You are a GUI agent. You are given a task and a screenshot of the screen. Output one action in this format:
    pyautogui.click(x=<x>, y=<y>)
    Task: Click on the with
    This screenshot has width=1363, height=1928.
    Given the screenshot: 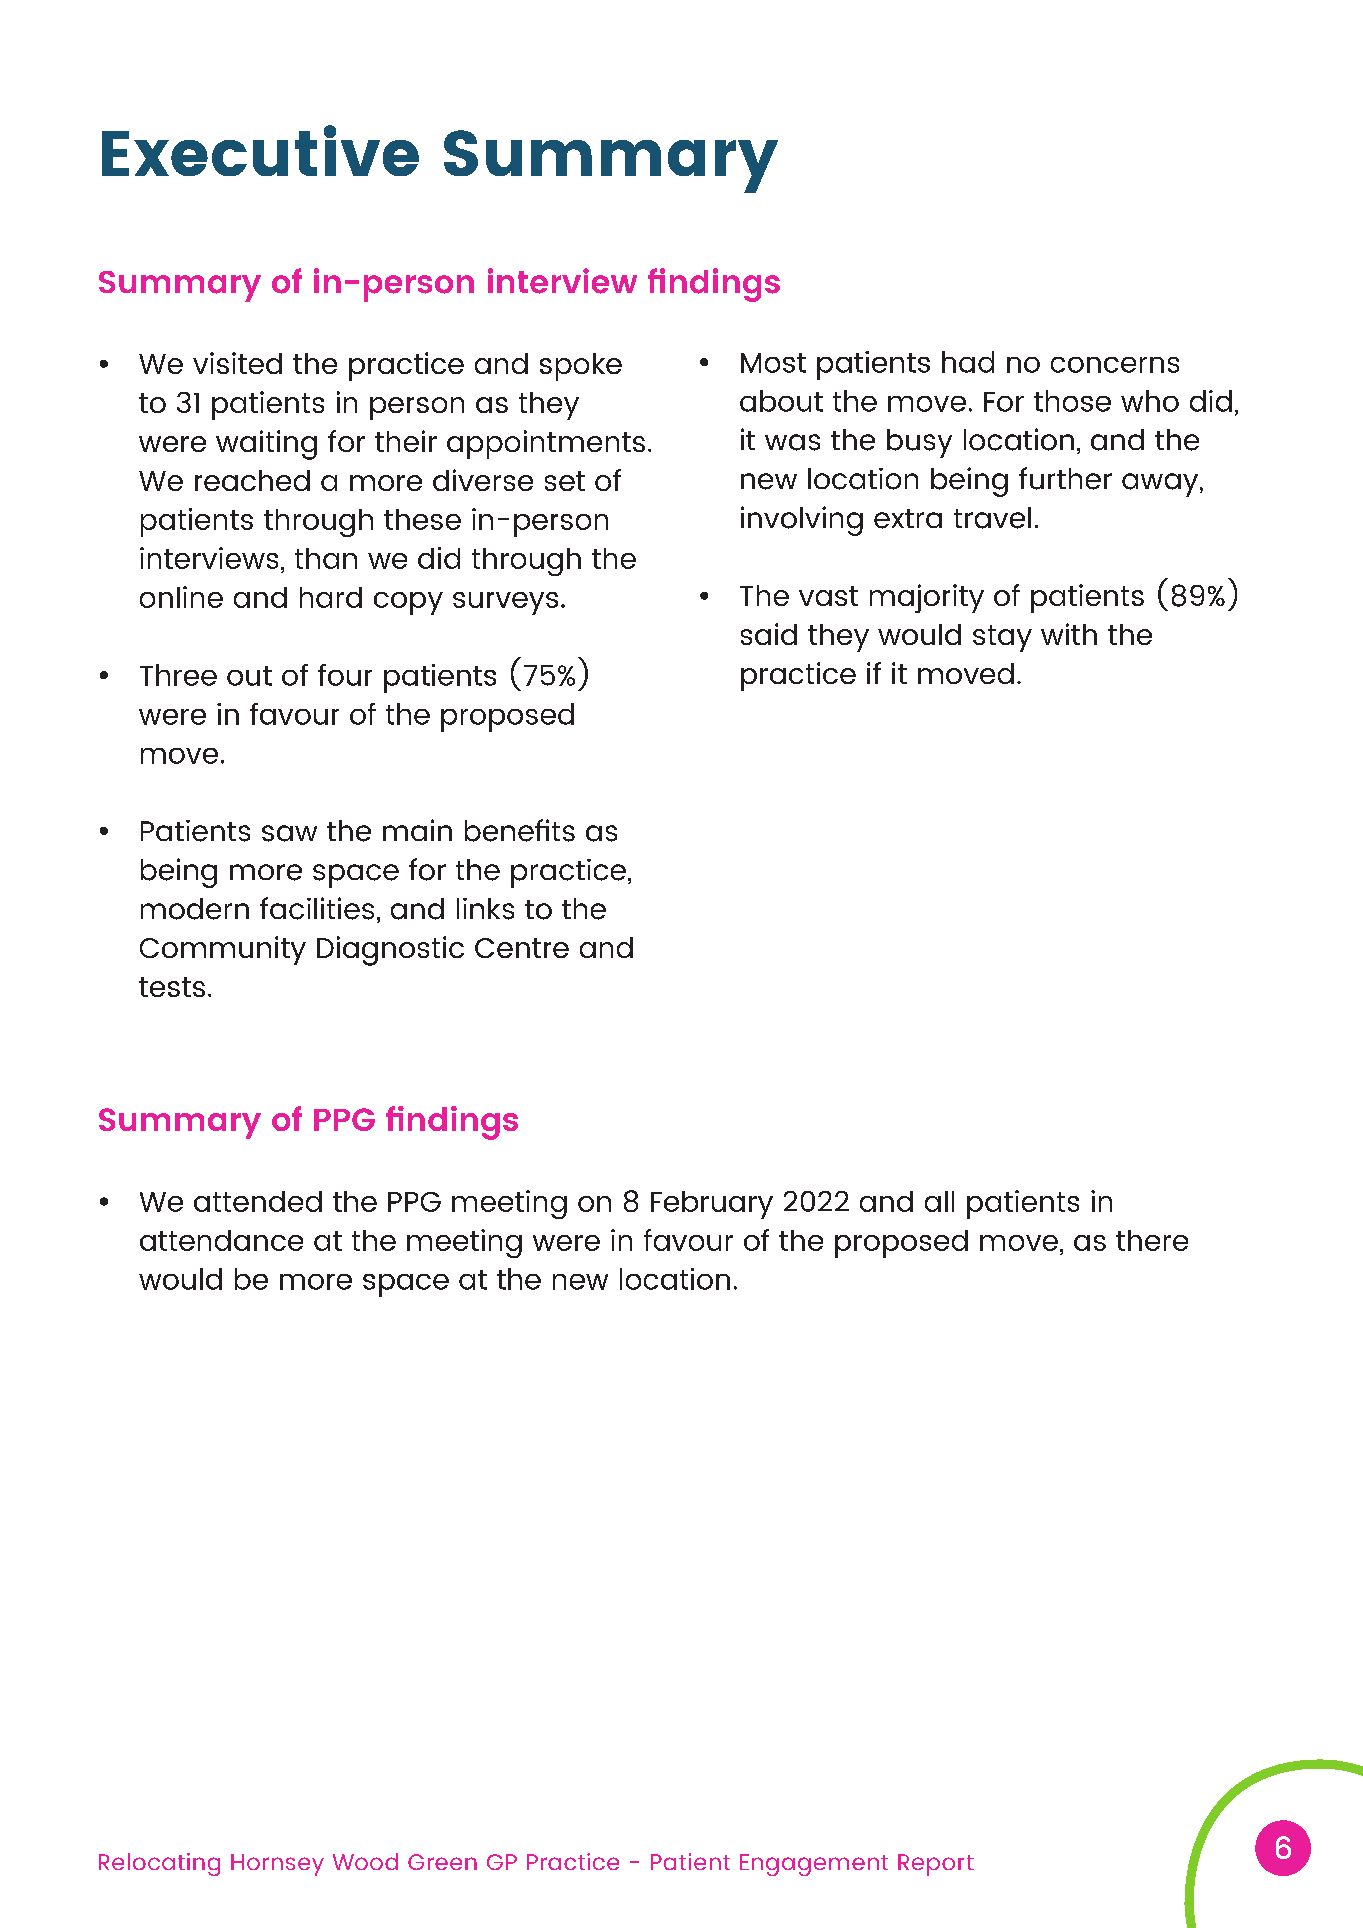 What is the action you would take?
    pyautogui.click(x=1069, y=634)
